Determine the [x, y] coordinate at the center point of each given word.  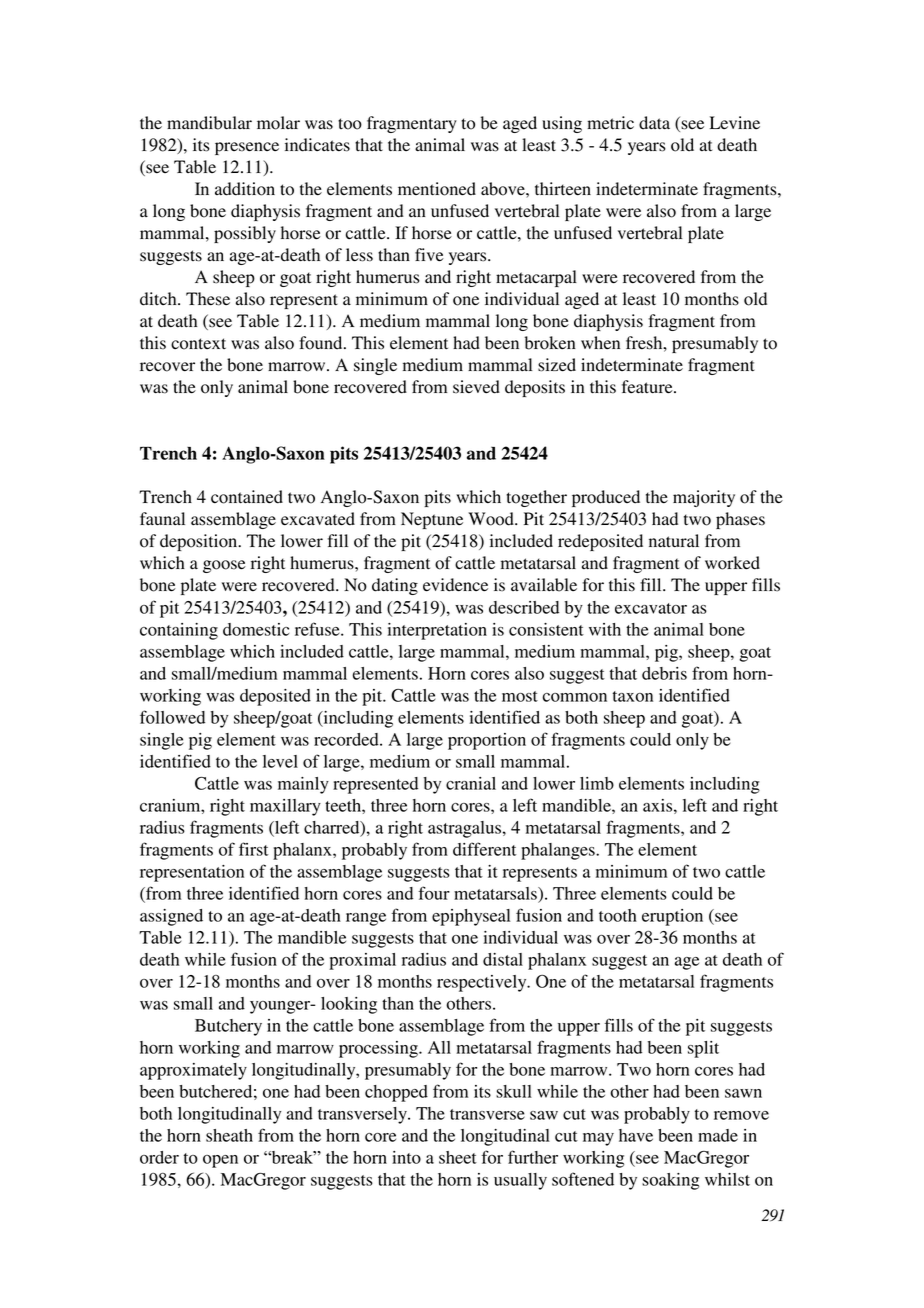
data [654, 123]
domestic [256, 629]
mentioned [437, 189]
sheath [229, 1135]
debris [664, 673]
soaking [670, 1181]
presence [247, 148]
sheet [458, 1157]
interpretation [437, 631]
